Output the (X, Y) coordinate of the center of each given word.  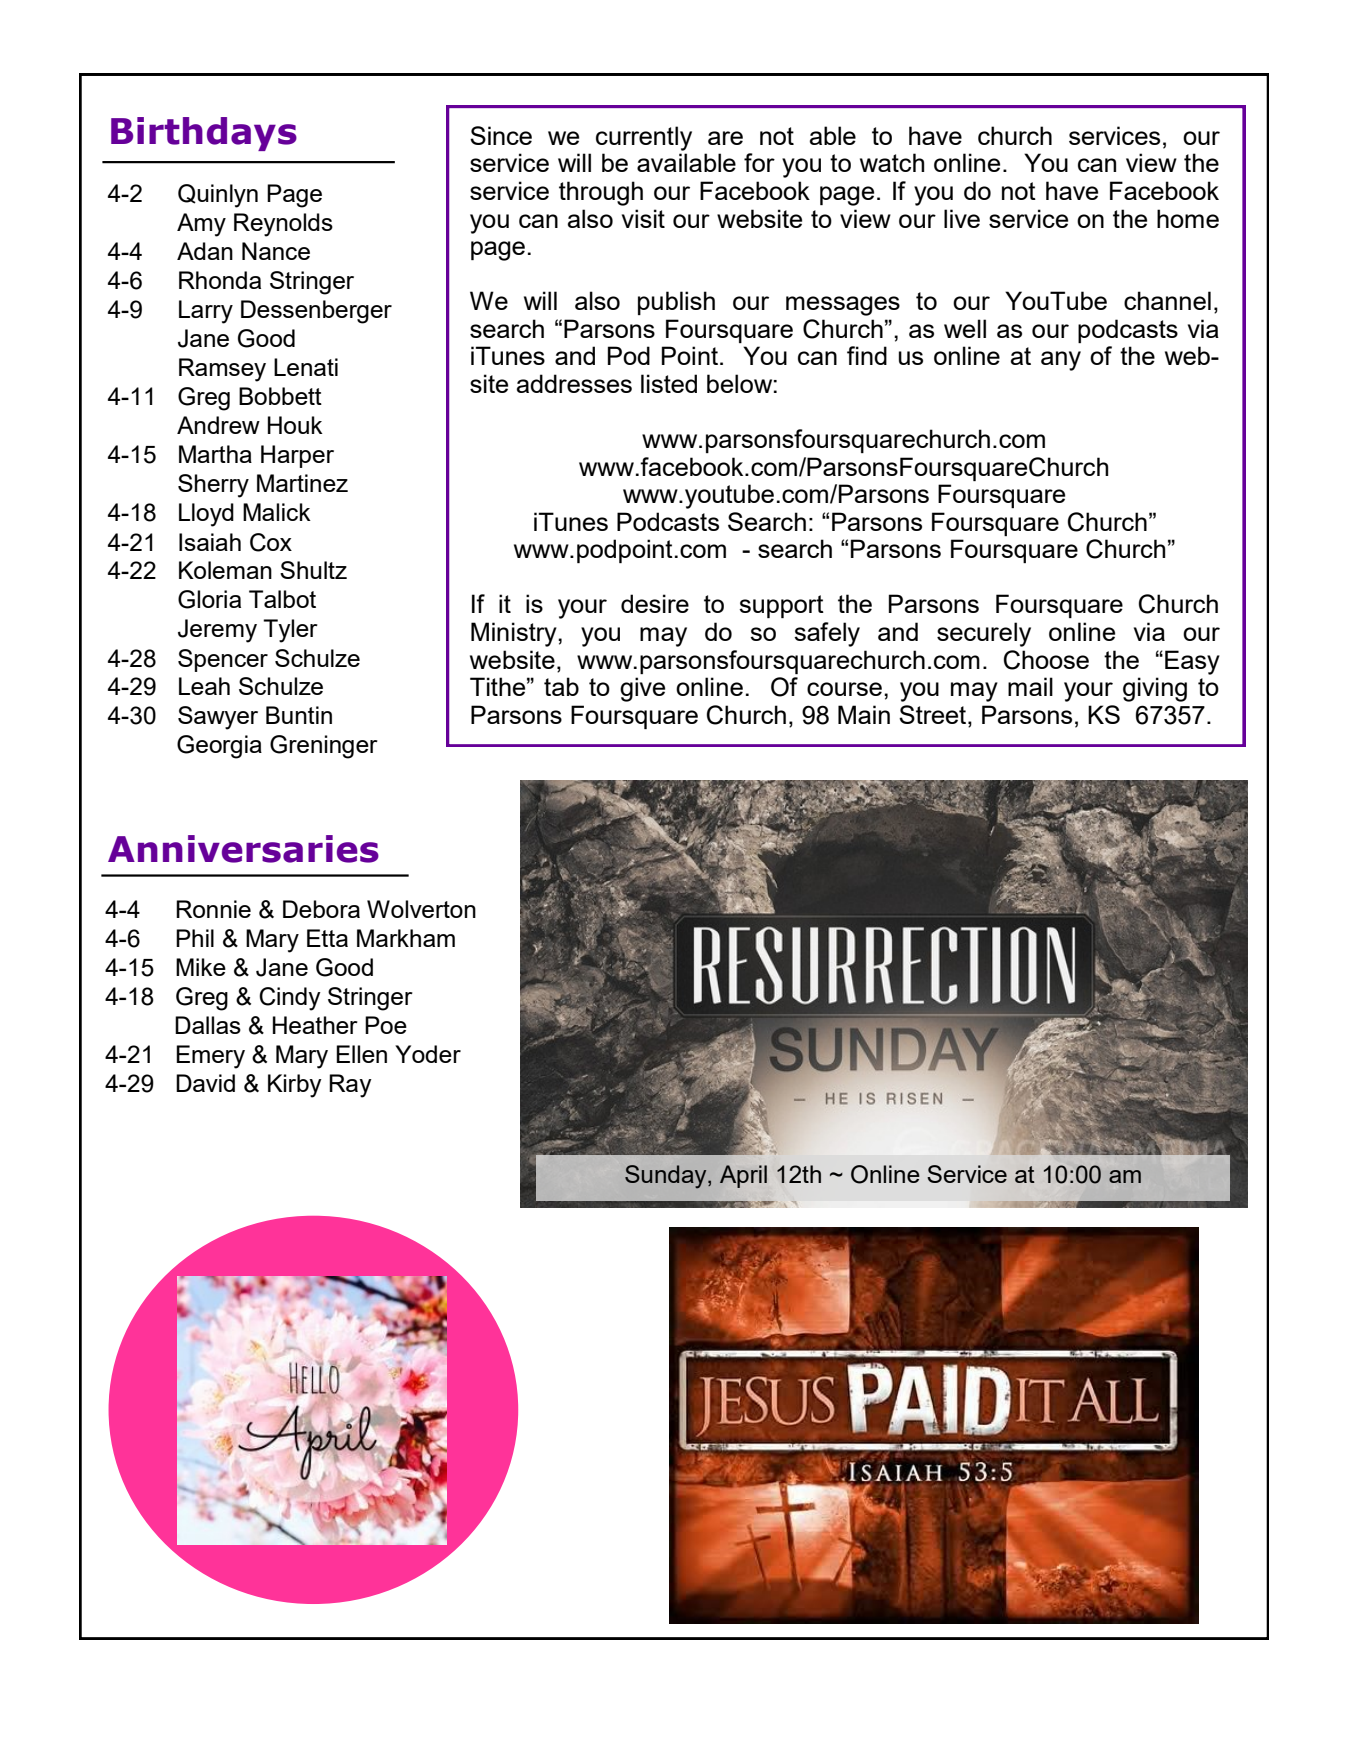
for (759, 162)
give (642, 689)
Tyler (290, 631)
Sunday (667, 1177)
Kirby (295, 1086)
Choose (1046, 660)
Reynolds (283, 225)
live (962, 218)
